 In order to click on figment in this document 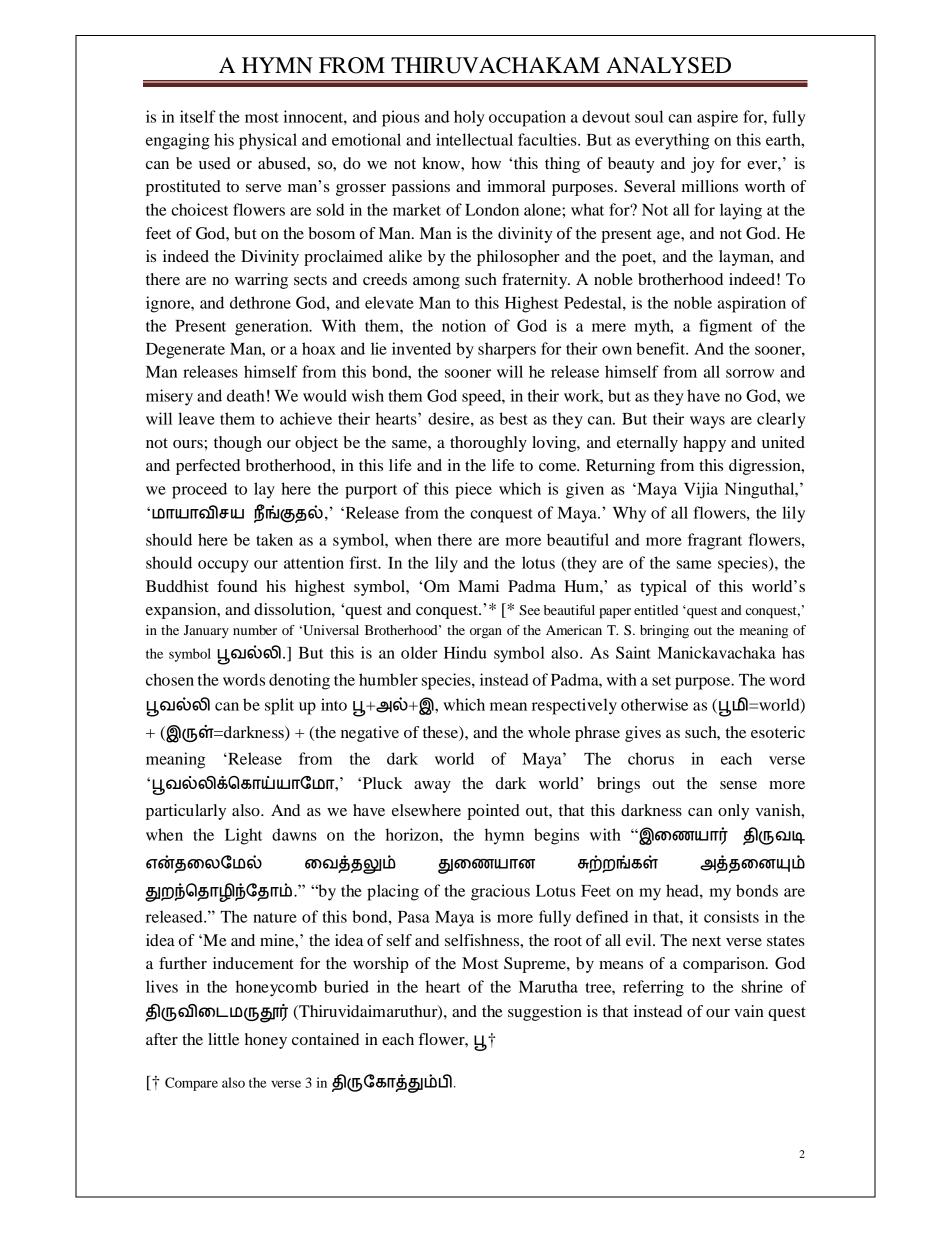, I will do `click(726, 327)`.
